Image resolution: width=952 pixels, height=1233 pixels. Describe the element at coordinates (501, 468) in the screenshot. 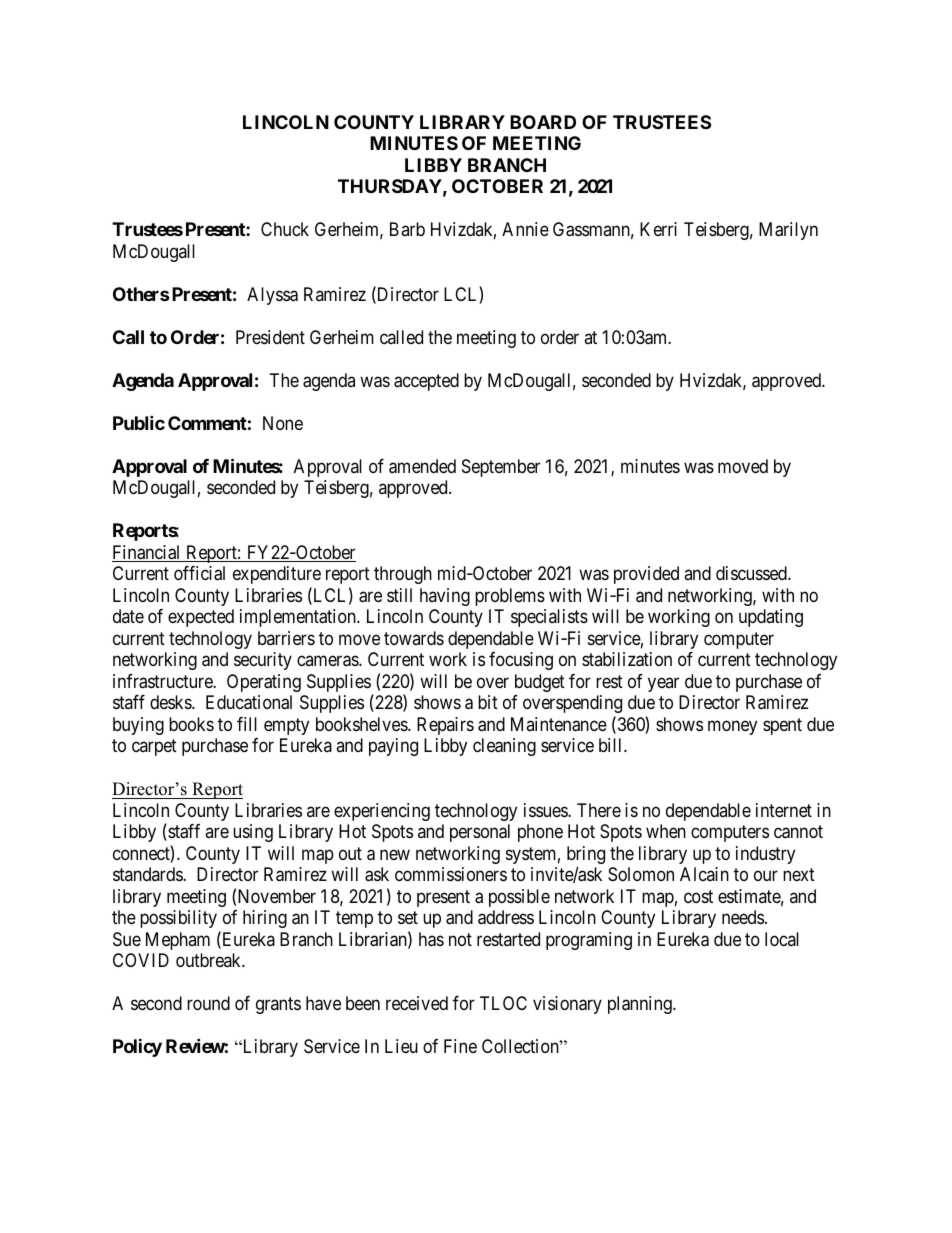

I see `September` at that location.
